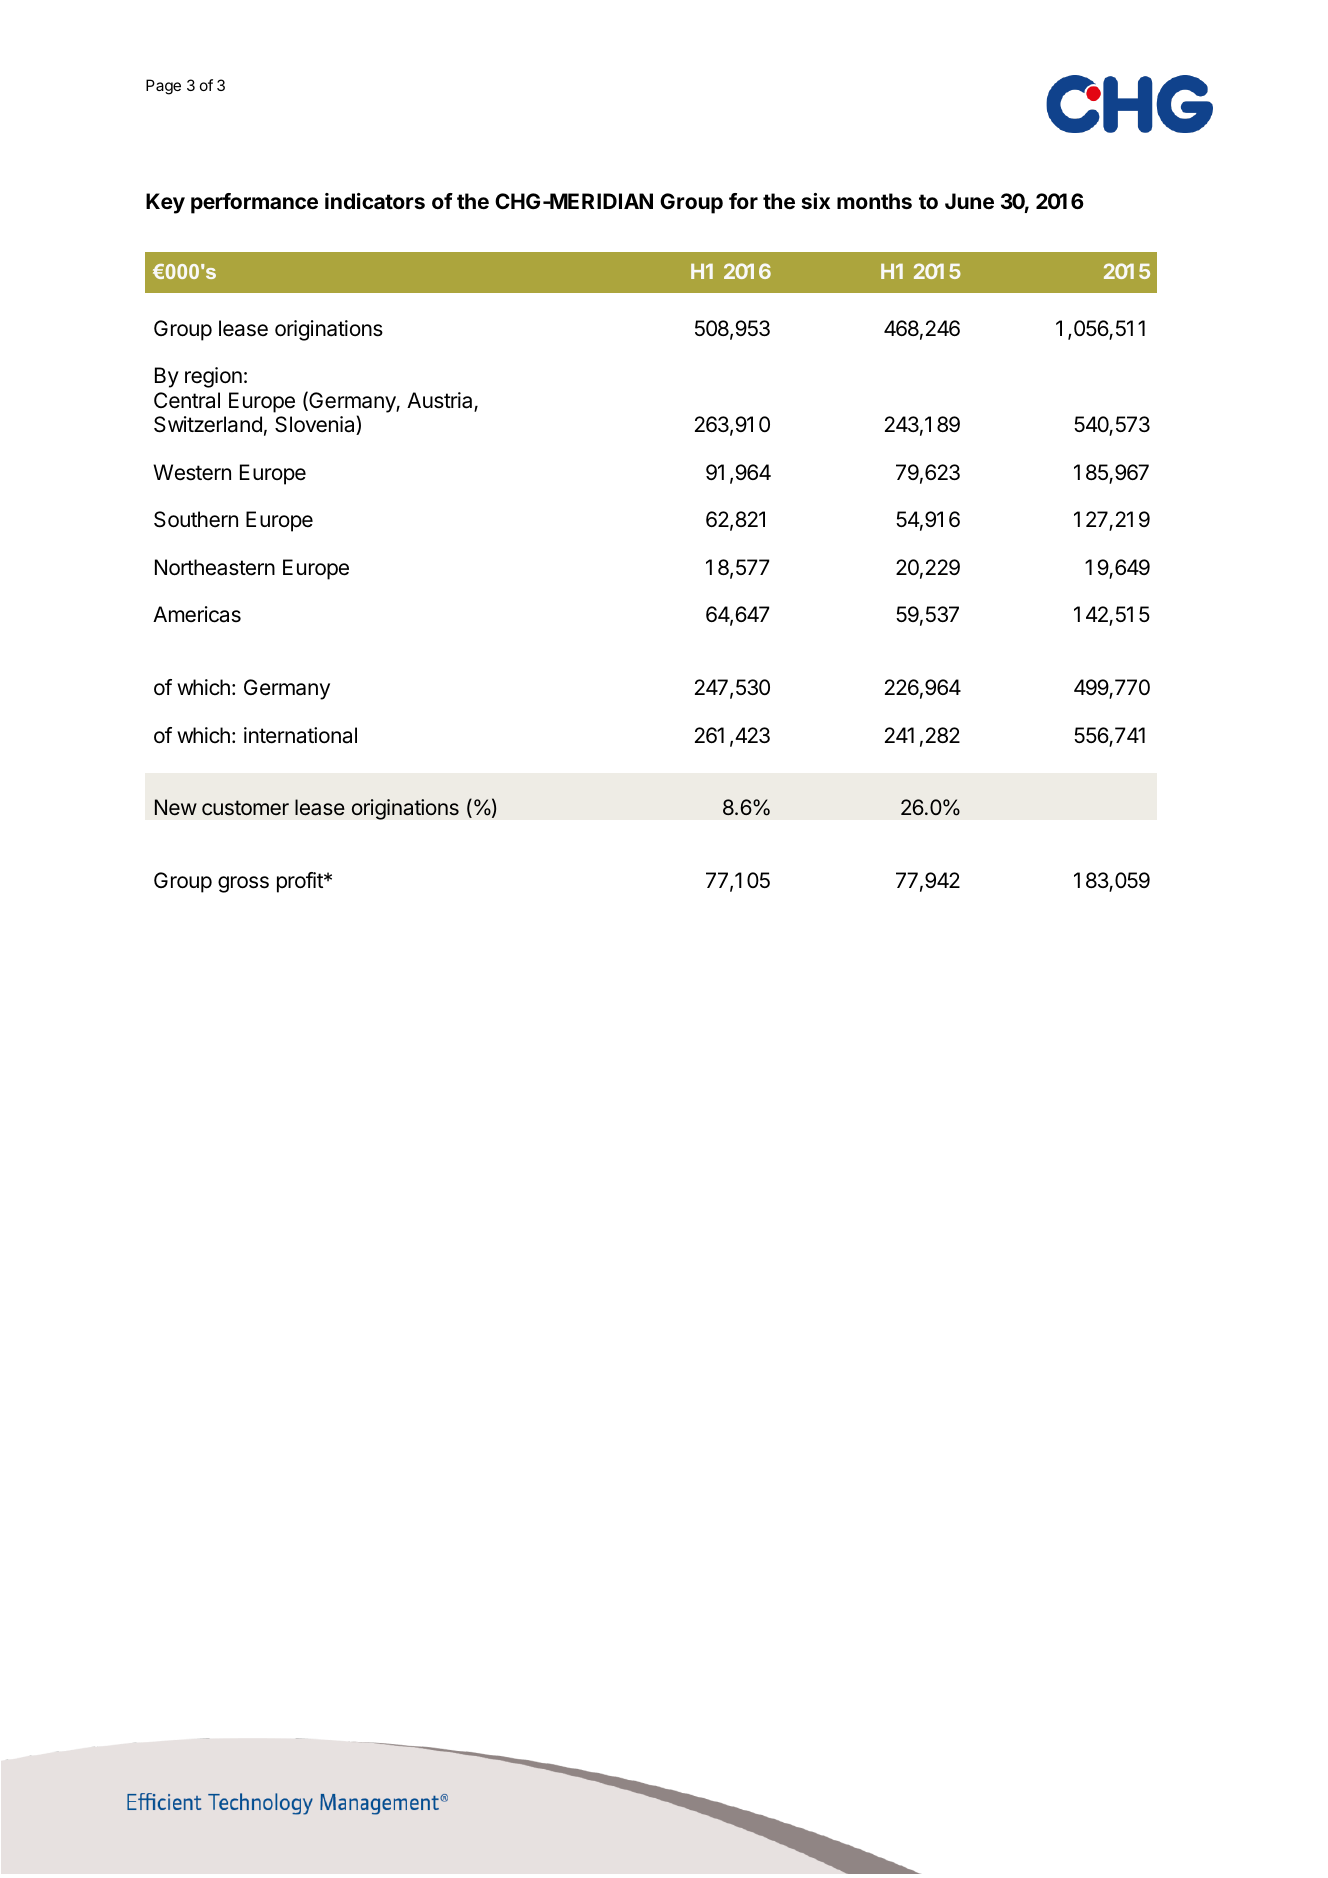 The image size is (1328, 1878). Describe the element at coordinates (163, 87) in the screenshot. I see `Page` at that location.
